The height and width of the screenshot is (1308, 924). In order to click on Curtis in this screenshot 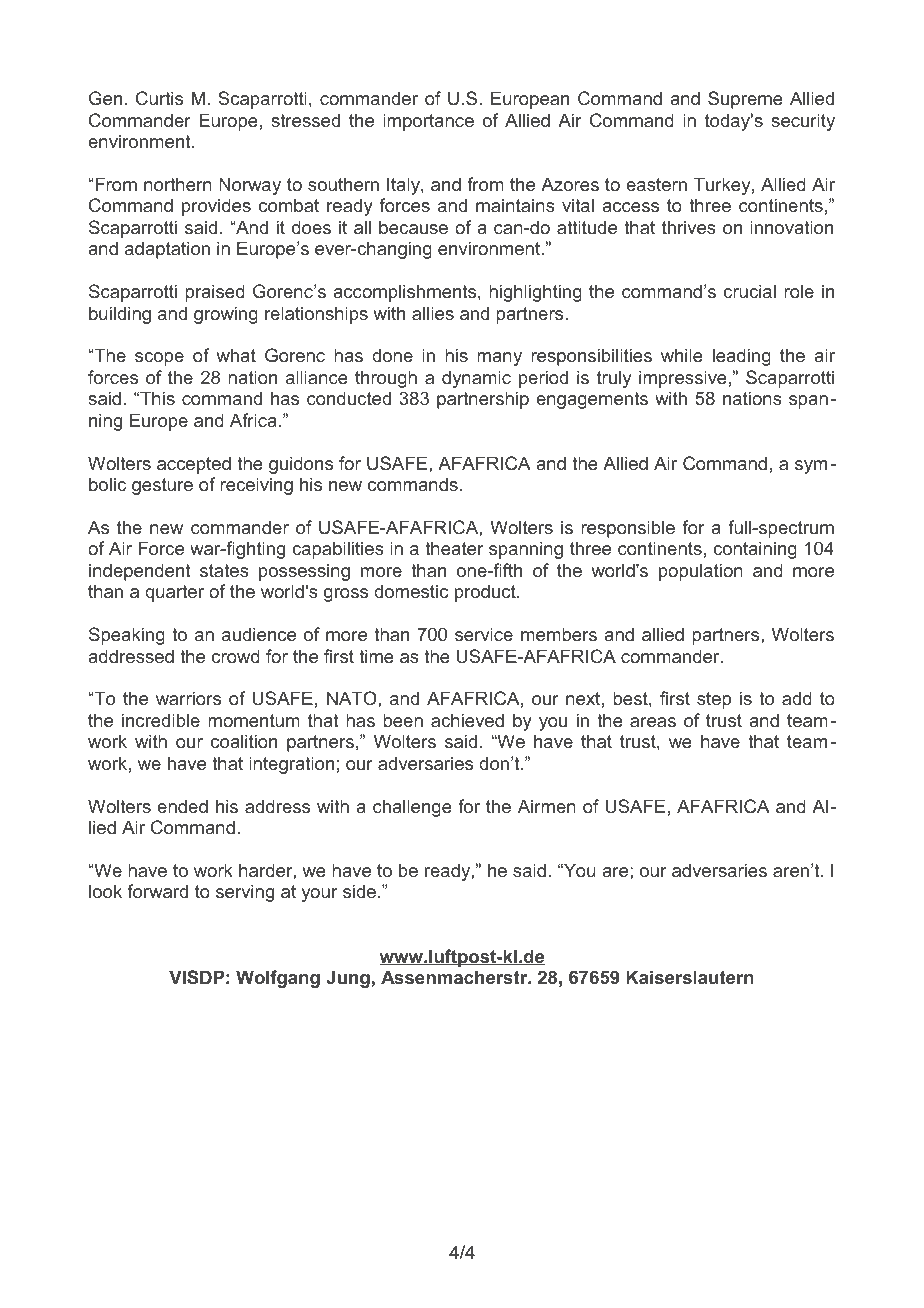, I will do `click(159, 98)`.
